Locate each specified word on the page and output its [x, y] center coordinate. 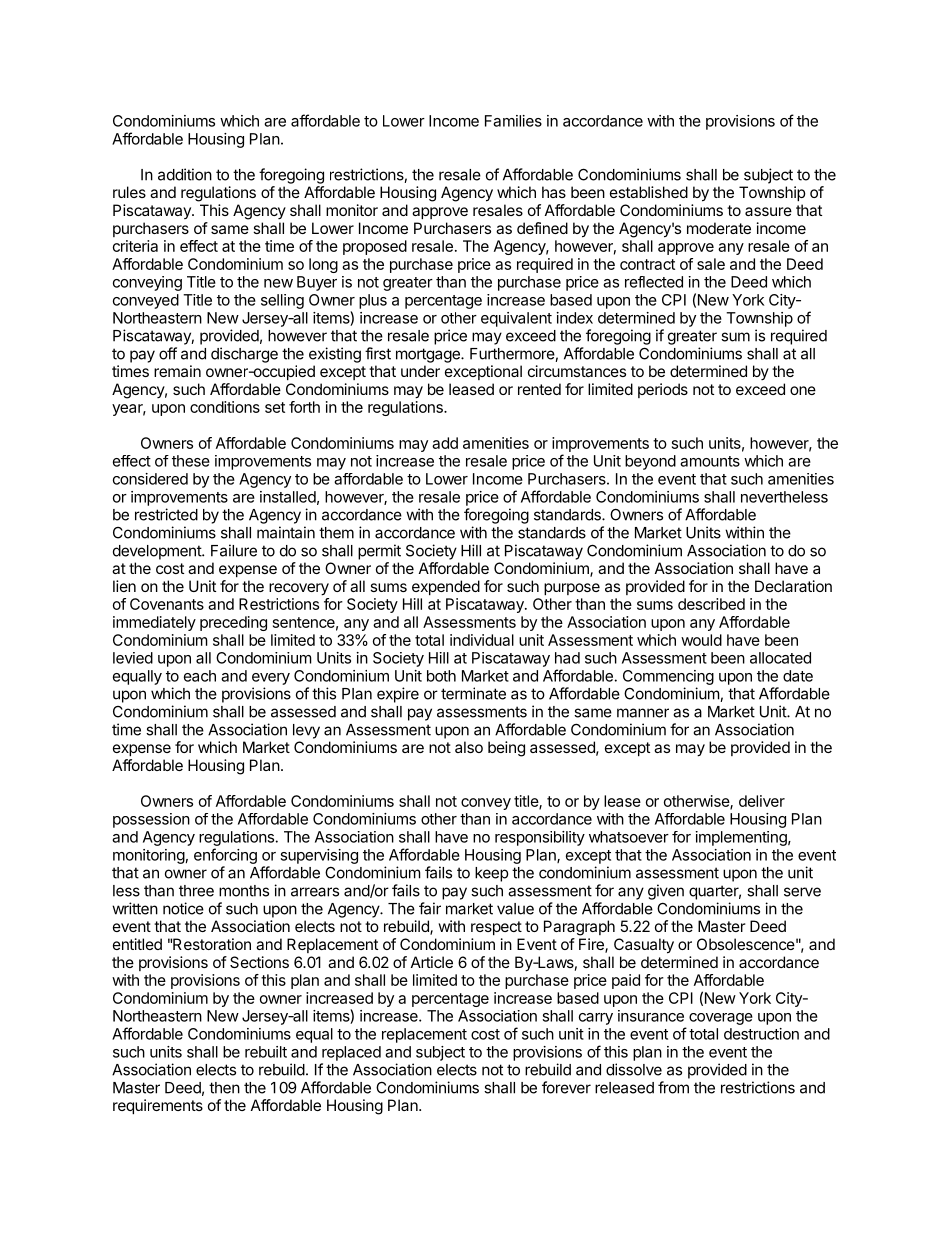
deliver [762, 801]
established [649, 192]
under [420, 371]
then [224, 1088]
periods [663, 390]
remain [177, 371]
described [711, 604]
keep [491, 874]
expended [446, 587]
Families [513, 121]
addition [185, 174]
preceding [233, 623]
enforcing [225, 856]
